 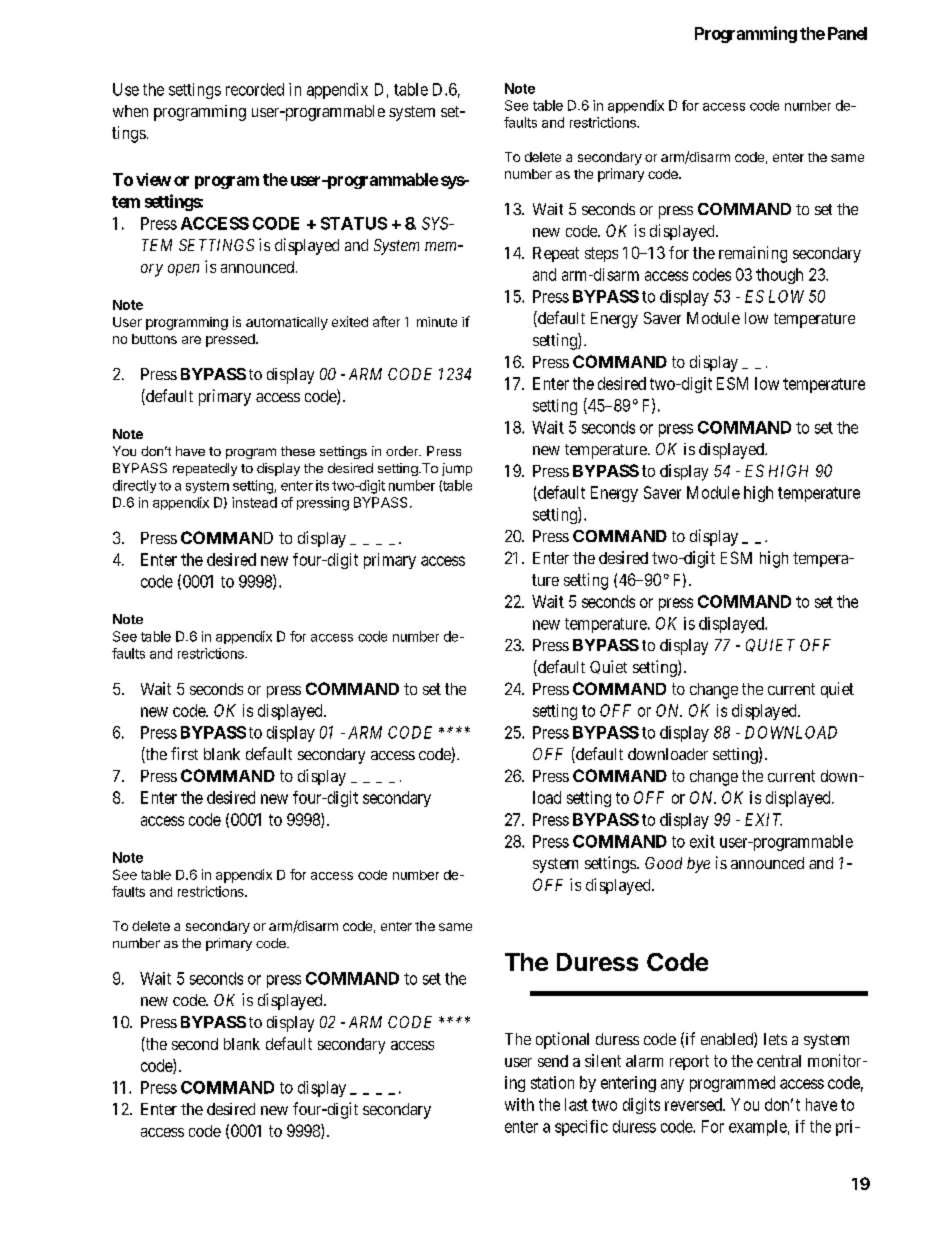 I want to click on first, so click(x=184, y=753).
